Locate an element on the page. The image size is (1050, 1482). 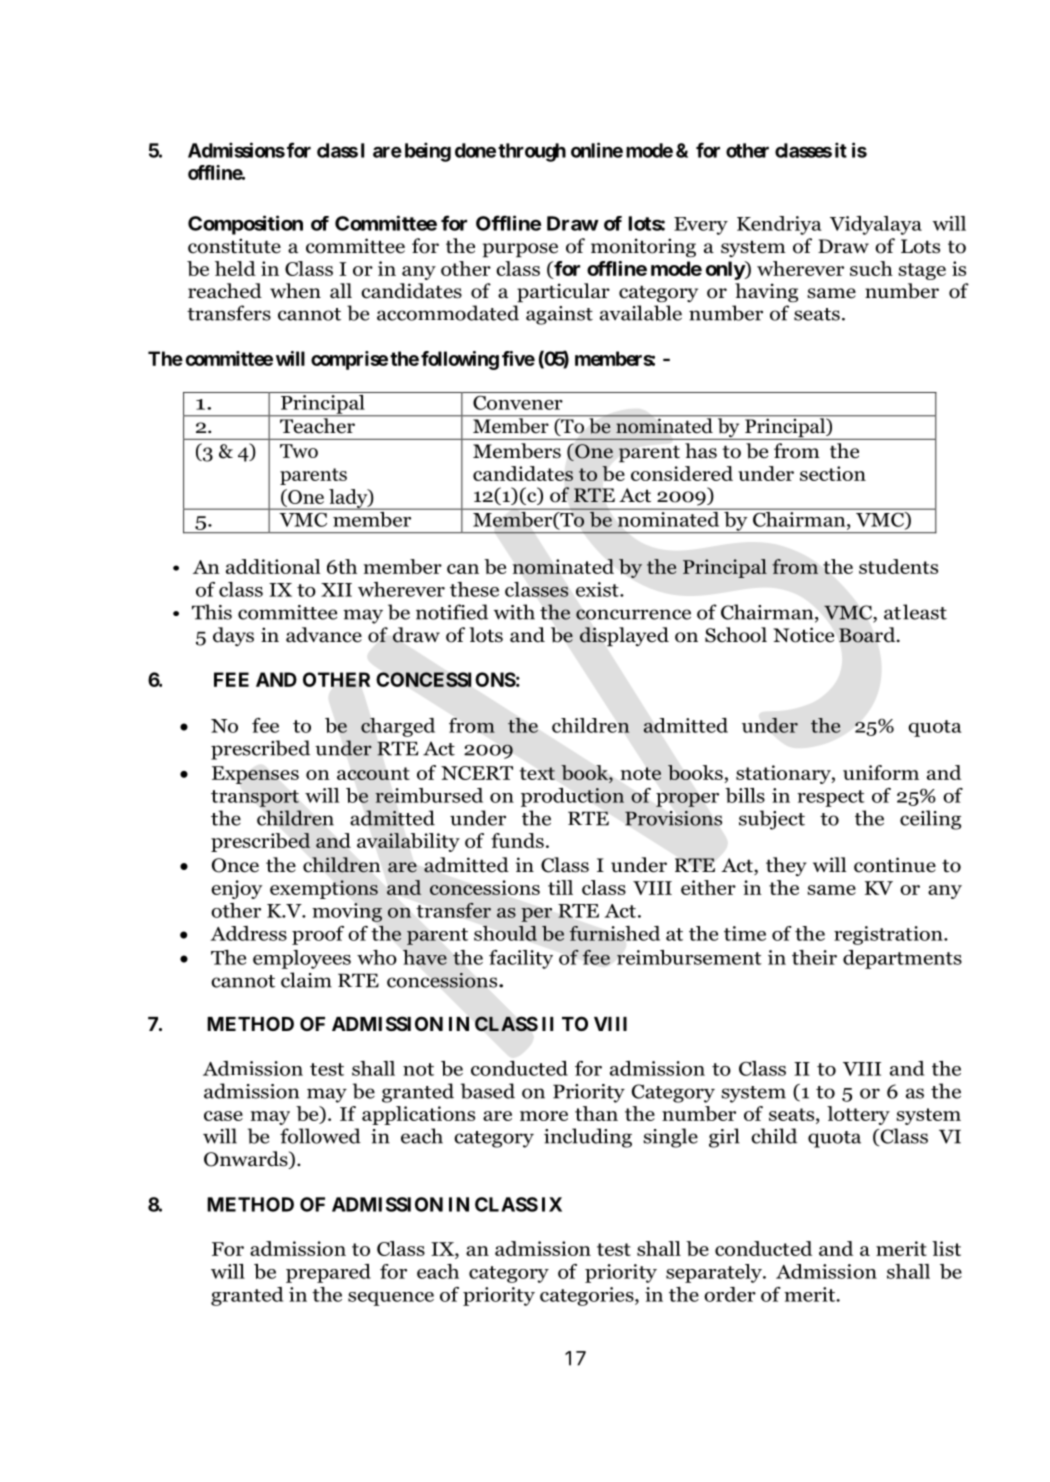
such is located at coordinates (871, 268).
